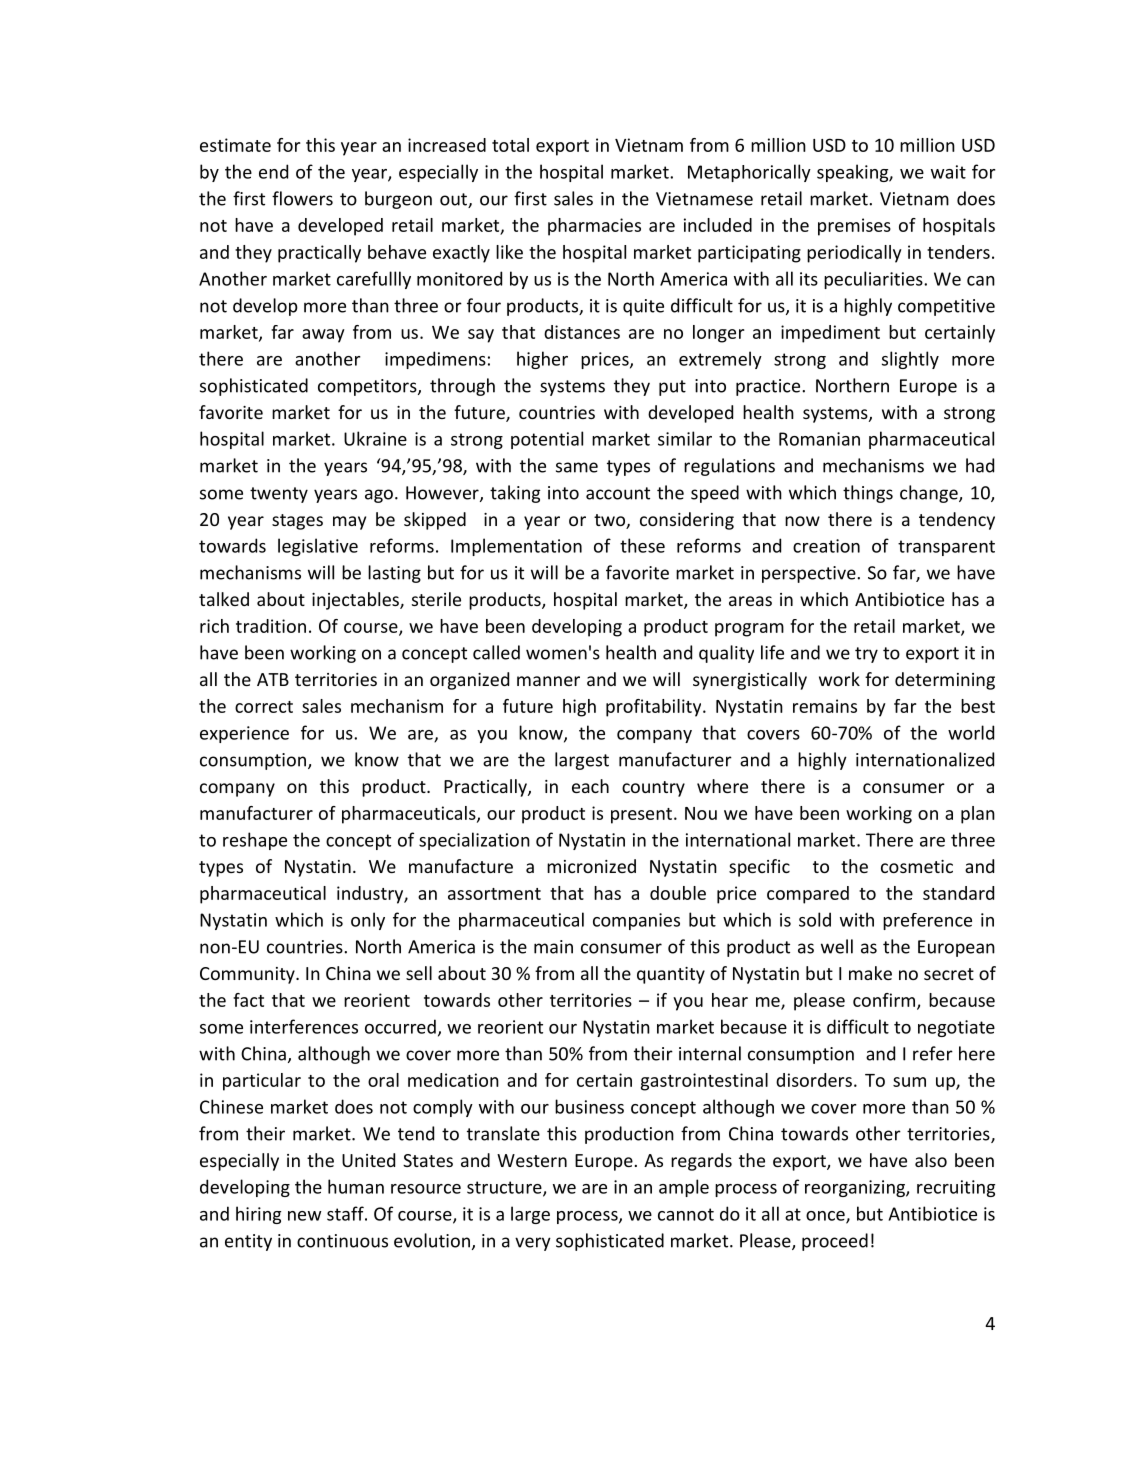 The width and height of the document is (1128, 1460). Describe the element at coordinates (577, 467) in the document. I see `same` at that location.
